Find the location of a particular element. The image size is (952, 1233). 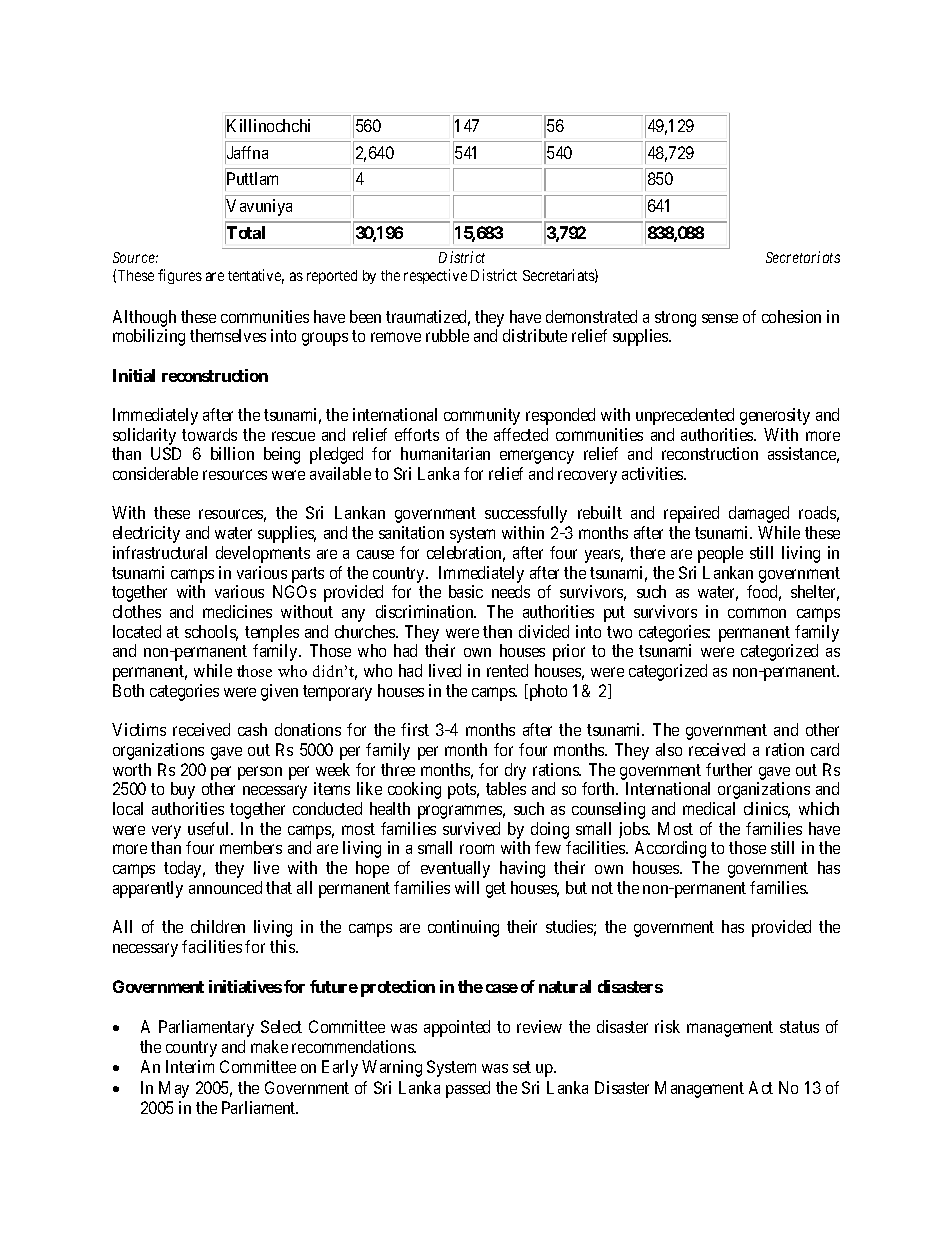

figures is located at coordinates (180, 276).
